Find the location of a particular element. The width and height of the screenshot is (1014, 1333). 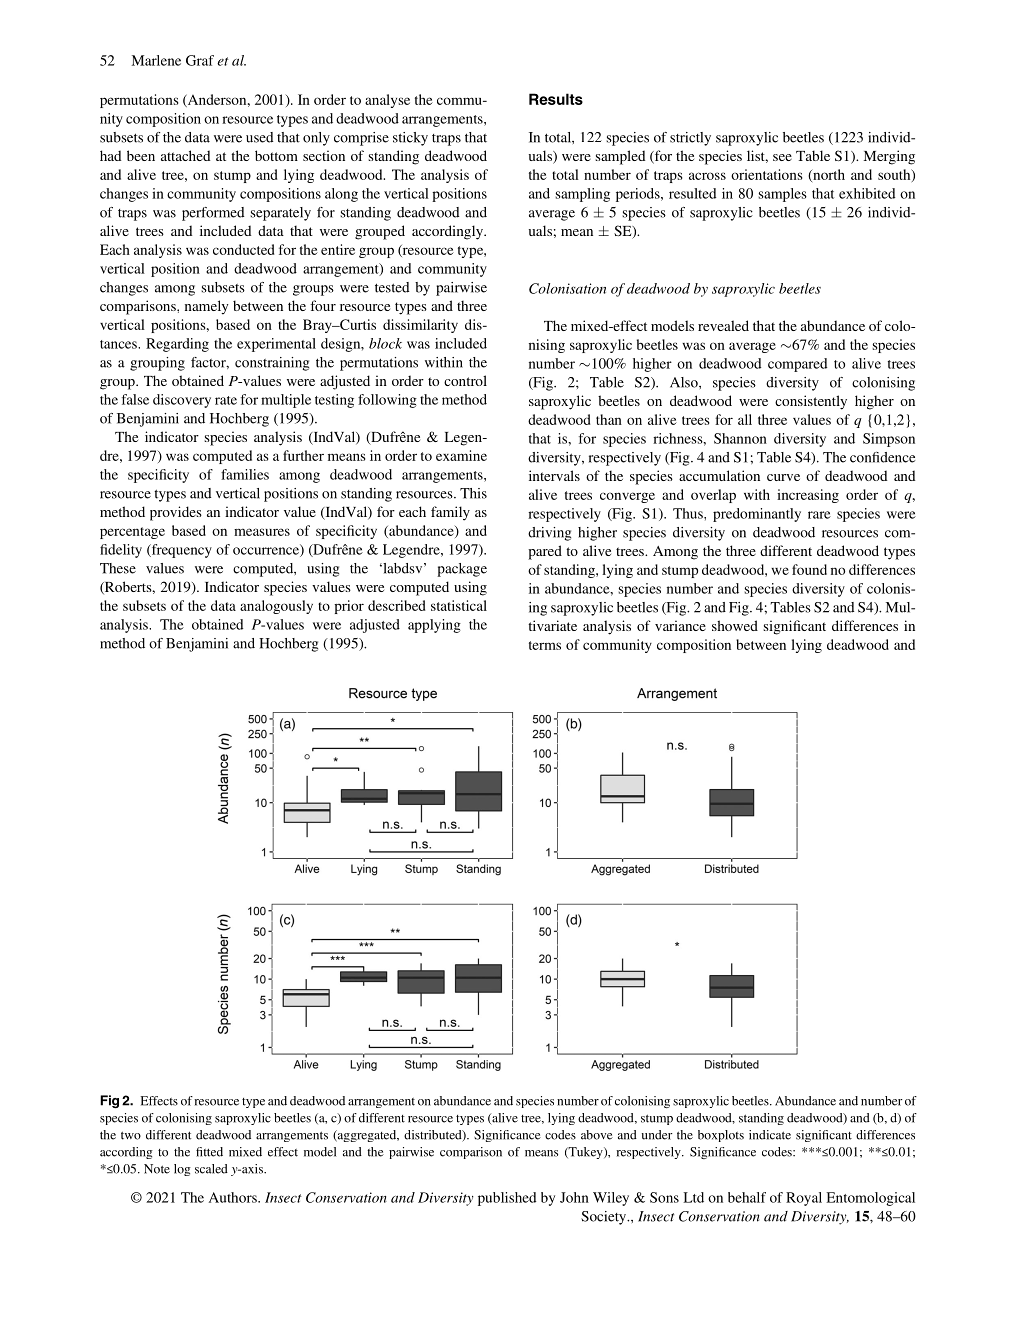

Results is located at coordinates (556, 99).
